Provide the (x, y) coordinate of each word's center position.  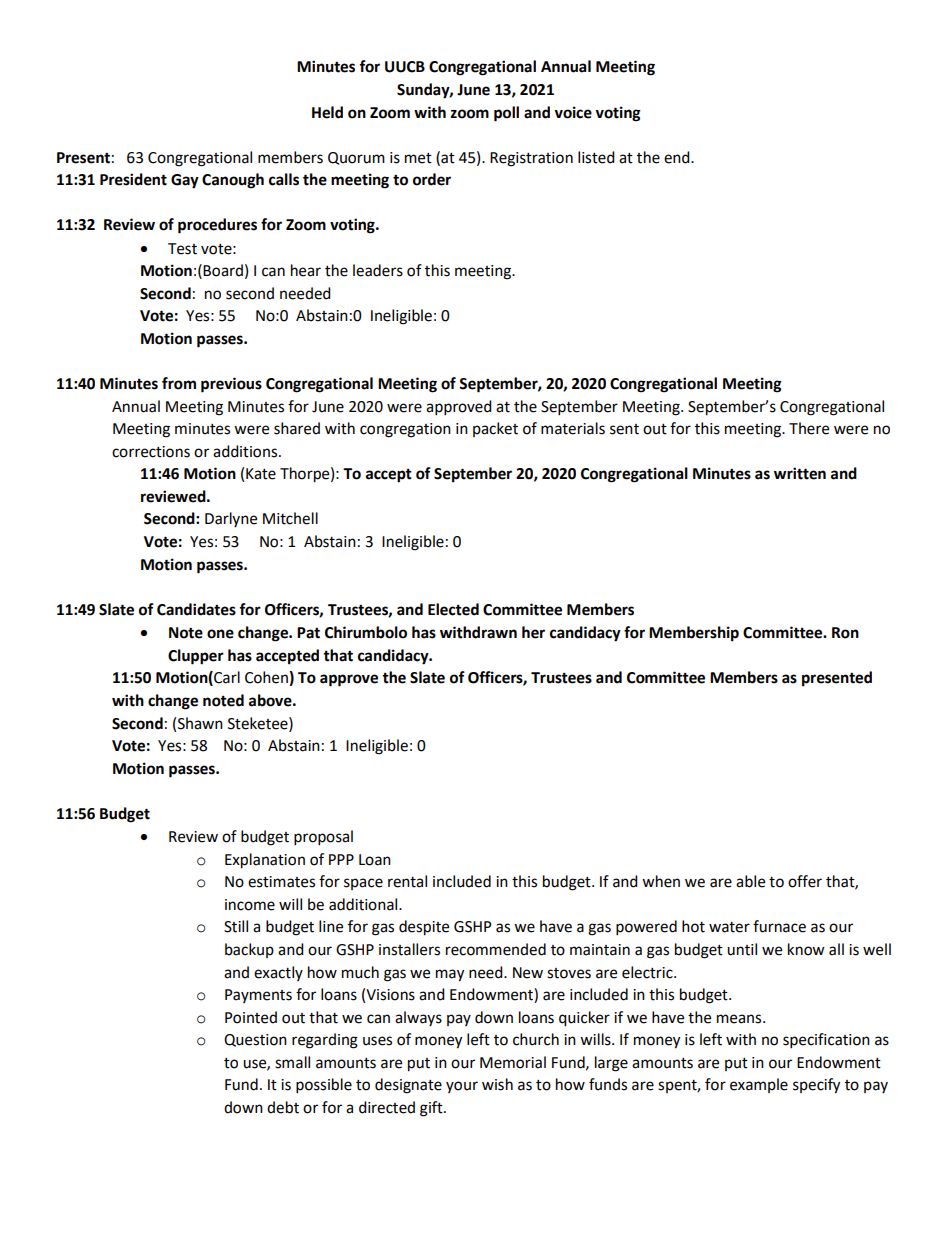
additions (246, 451)
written (800, 473)
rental (407, 881)
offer (805, 881)
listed (596, 157)
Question (255, 1040)
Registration (531, 159)
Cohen (267, 678)
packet (495, 429)
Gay (185, 181)
